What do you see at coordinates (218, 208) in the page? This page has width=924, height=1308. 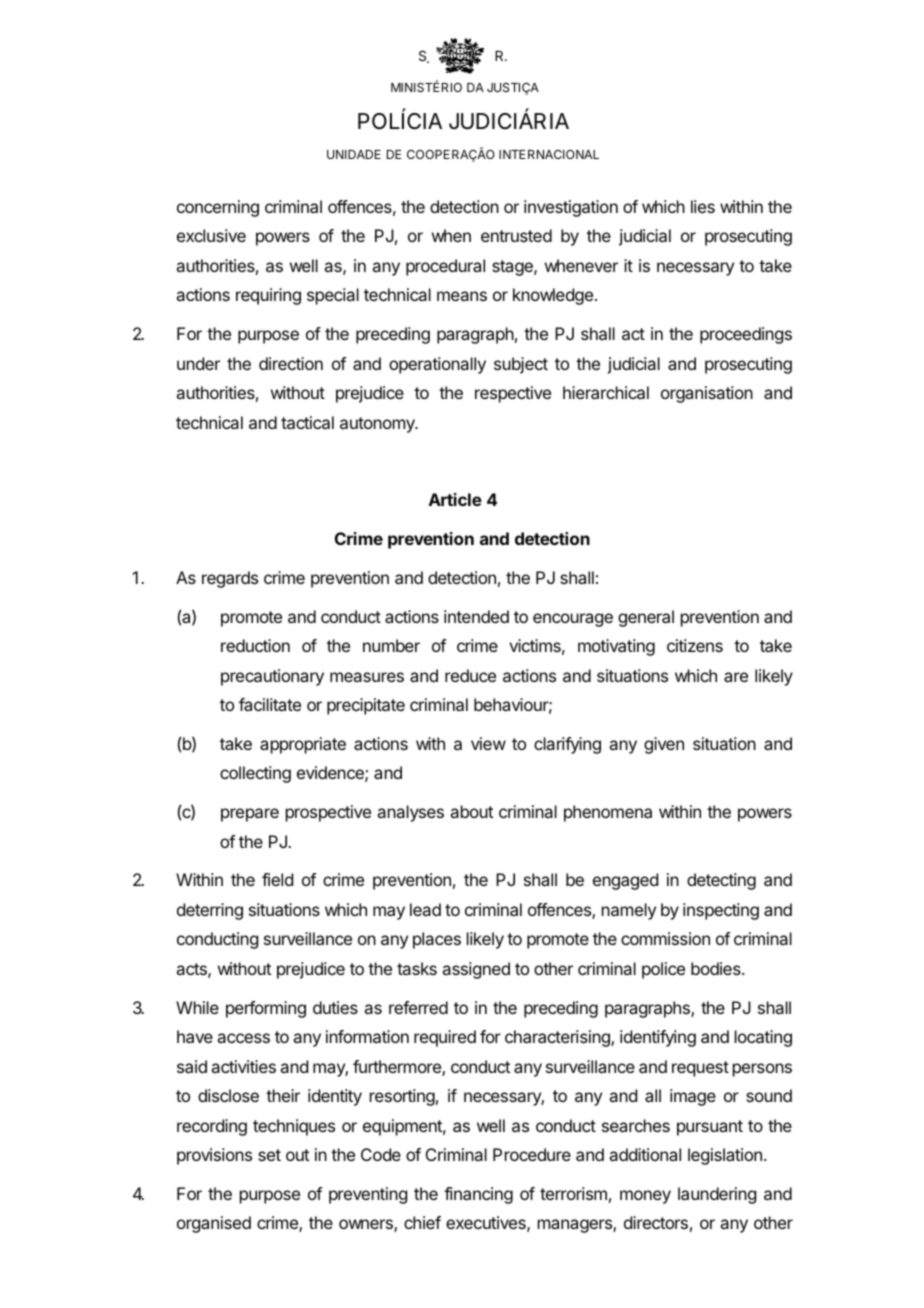 I see `concerning` at bounding box center [218, 208].
